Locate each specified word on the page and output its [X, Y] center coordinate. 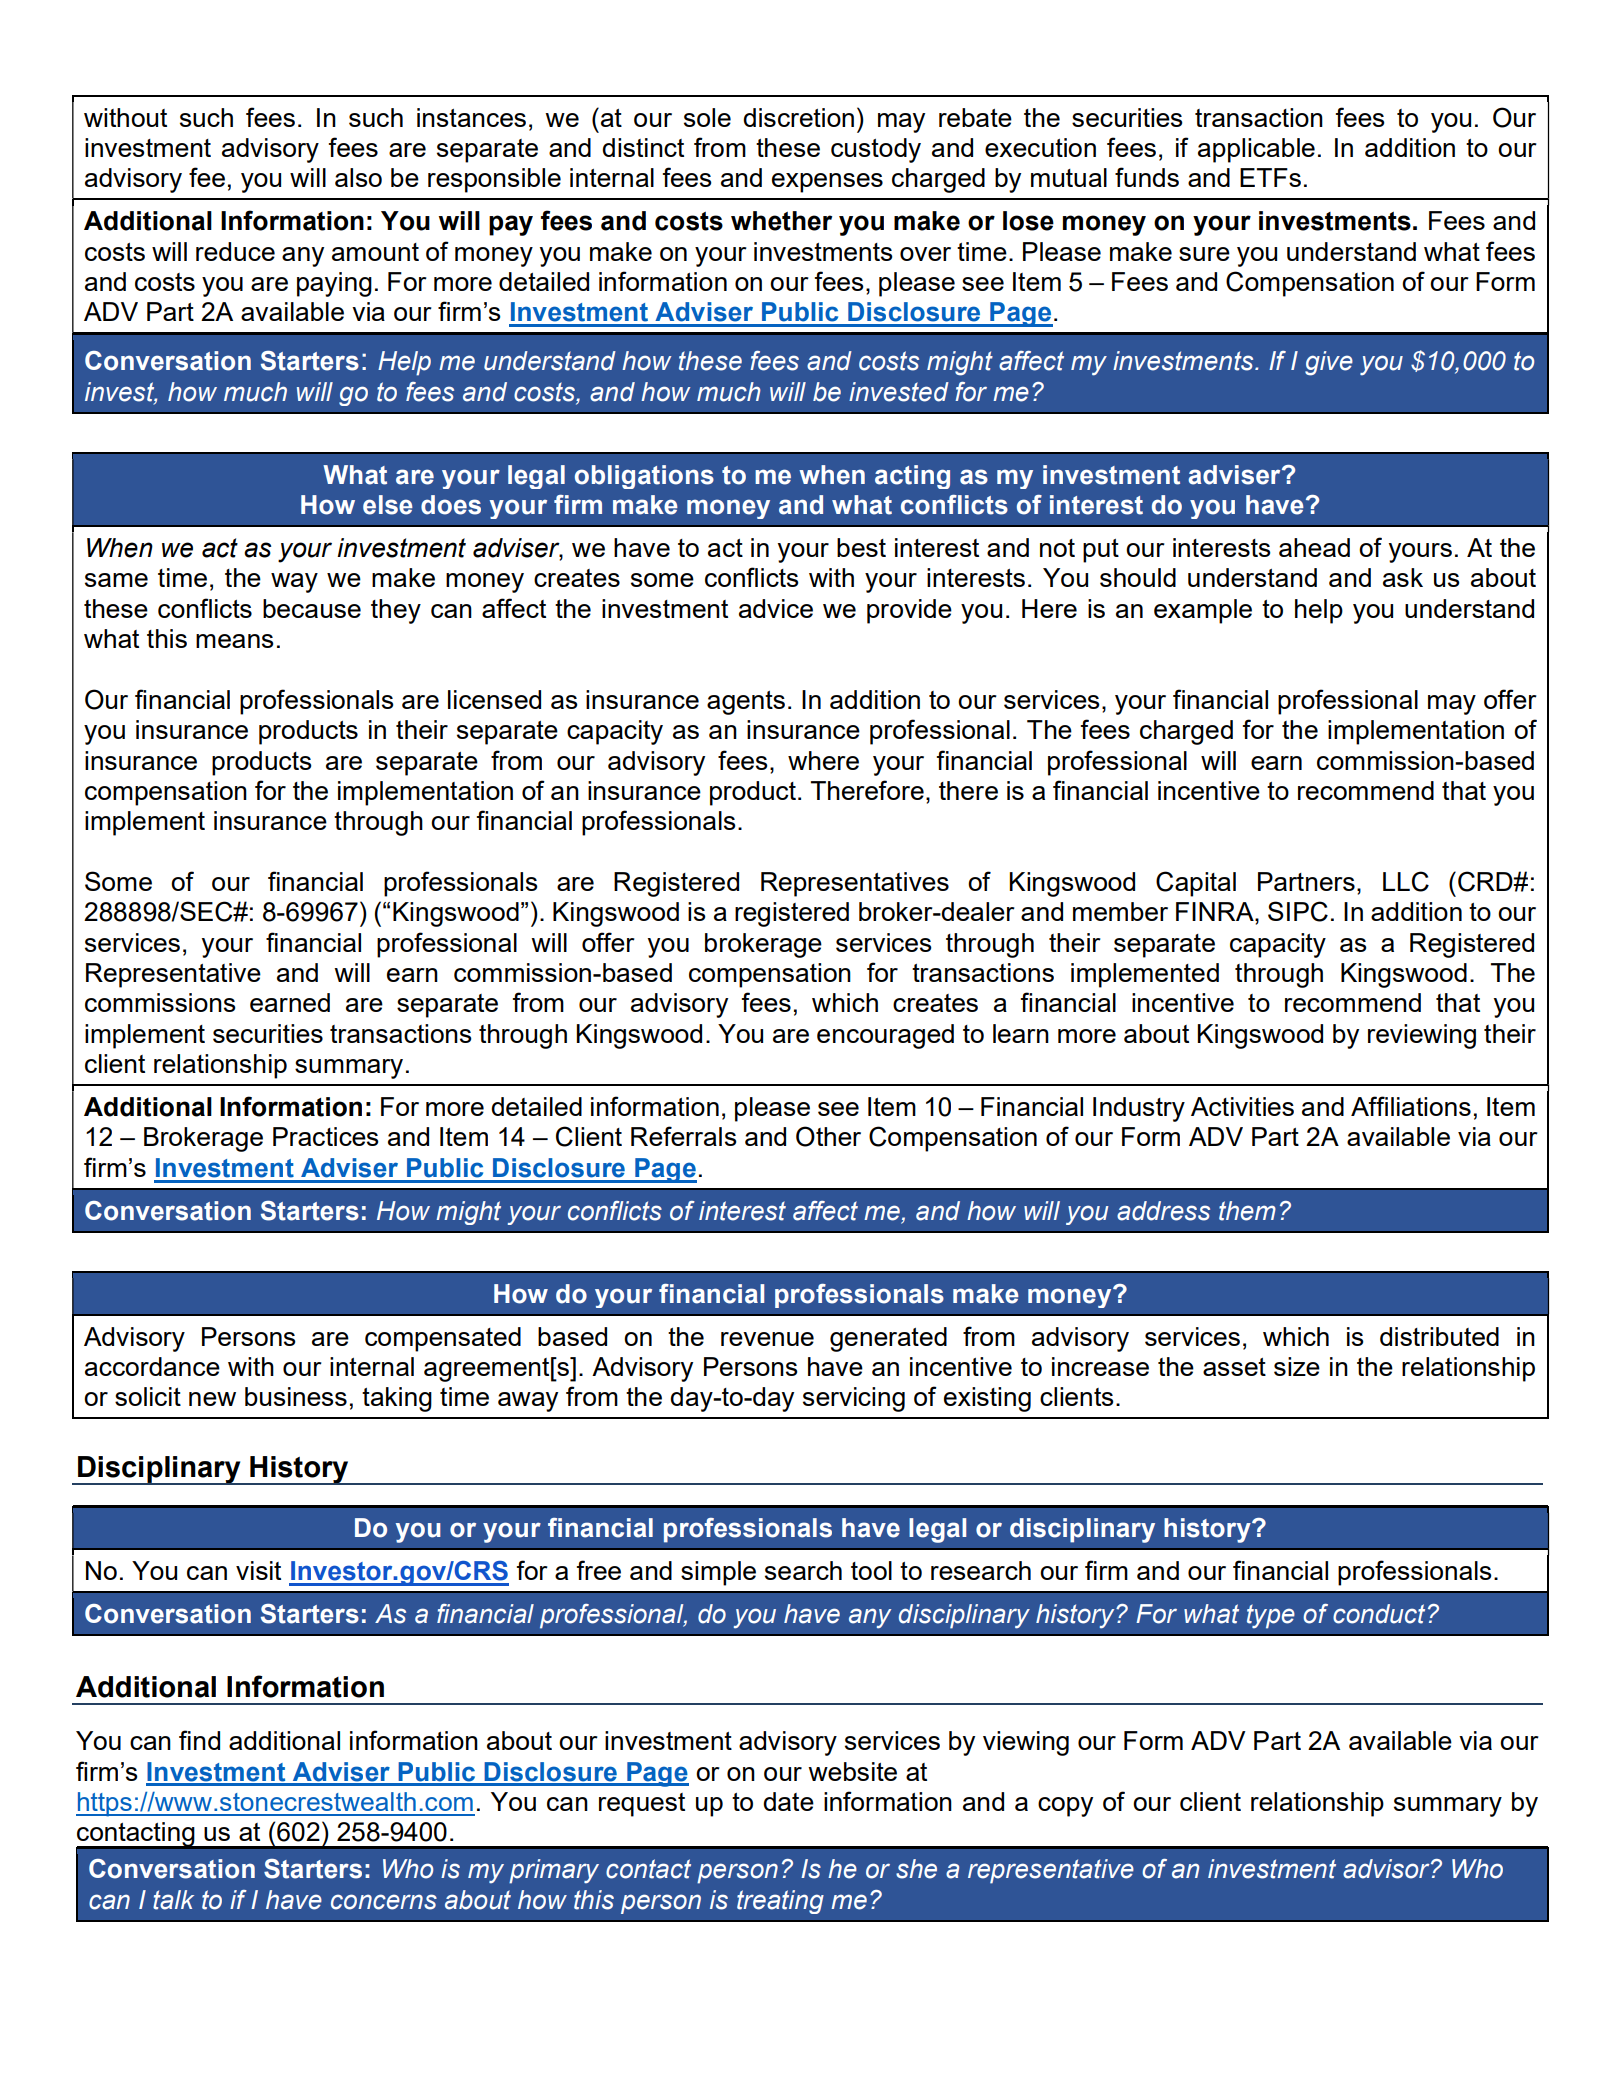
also [358, 177]
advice [776, 608]
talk [173, 1900]
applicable [1256, 150]
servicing [854, 1399]
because [312, 608]
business [296, 1396]
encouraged [885, 1036]
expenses [827, 183]
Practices [326, 1136]
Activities [1242, 1106]
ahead [1314, 547]
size [1297, 1366]
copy [1065, 1807]
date [788, 1801]
